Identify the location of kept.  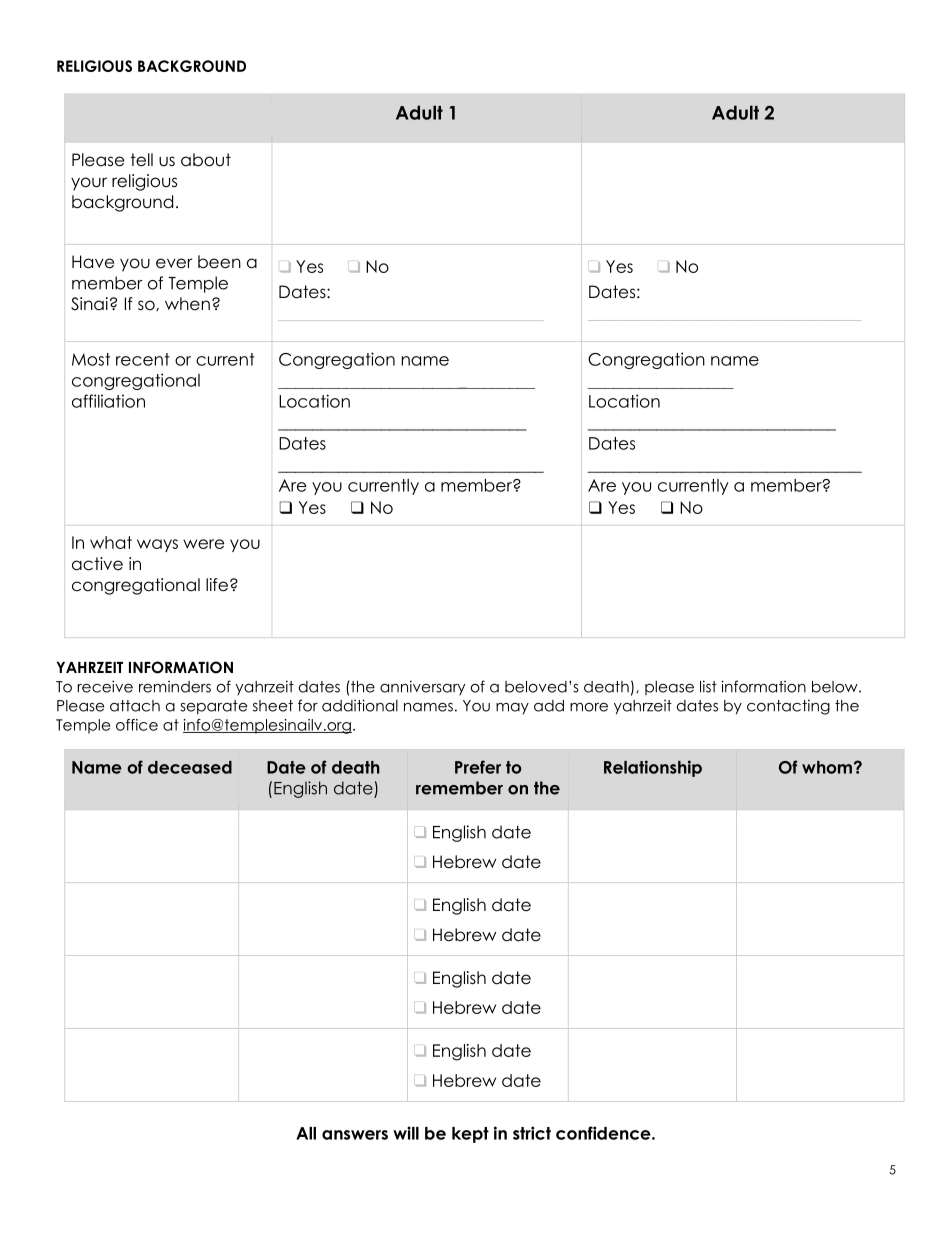
(470, 1135).
